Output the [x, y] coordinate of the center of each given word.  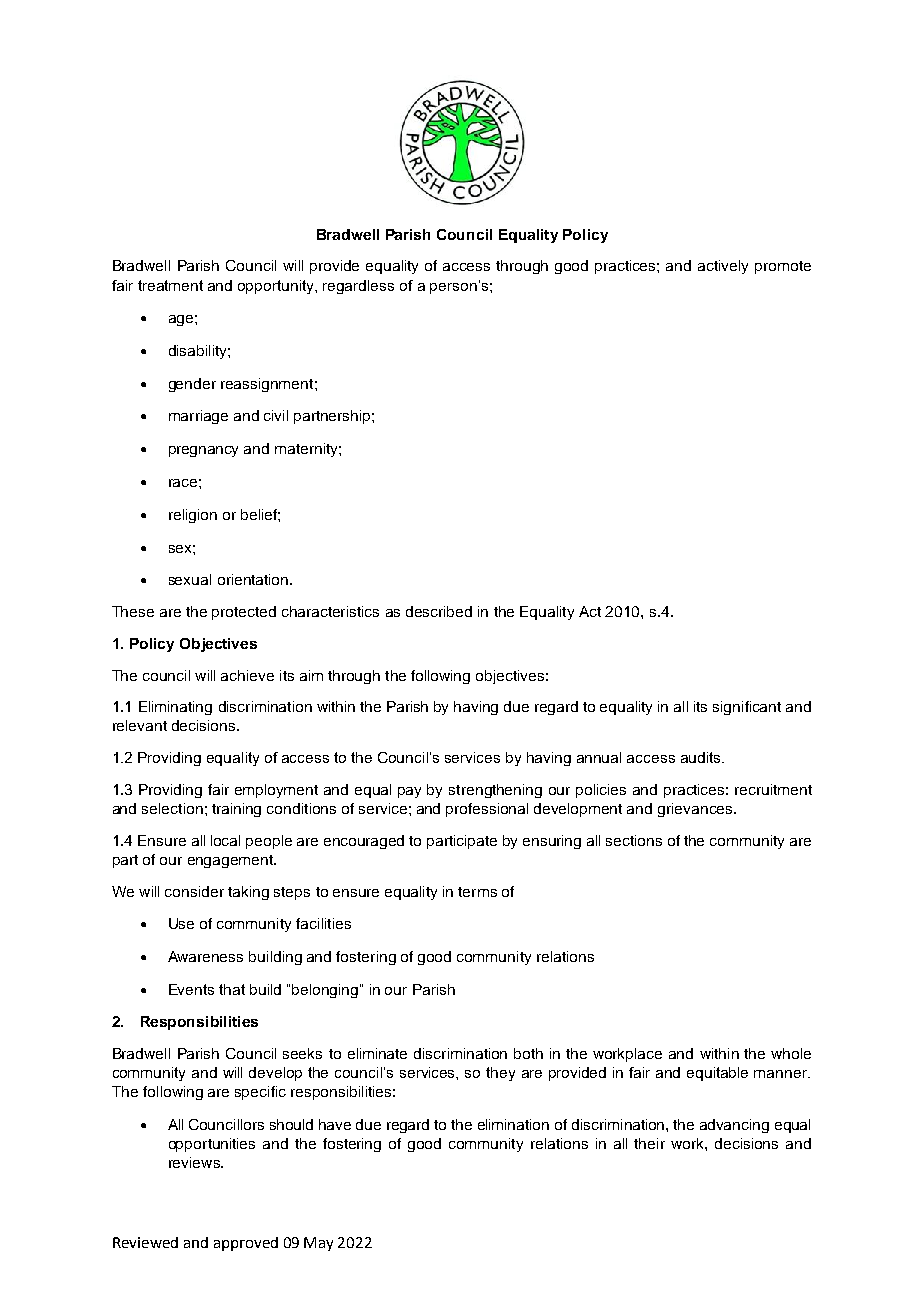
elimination [513, 1124]
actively [723, 267]
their [649, 1143]
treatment [170, 285]
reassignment [268, 385]
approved [246, 1244]
